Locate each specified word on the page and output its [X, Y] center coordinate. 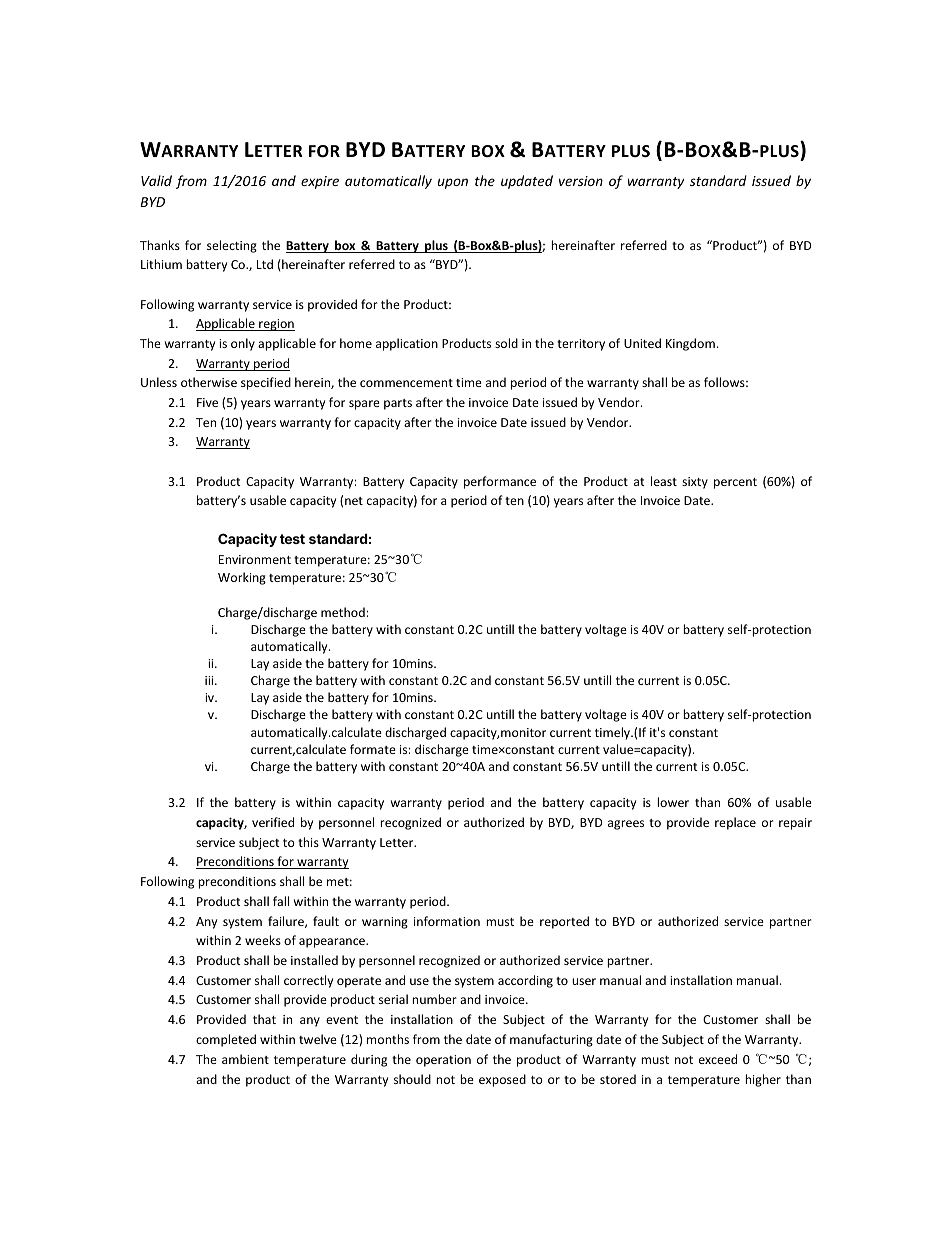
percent [735, 483]
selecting [232, 246]
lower [673, 802]
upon [453, 183]
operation [443, 1061]
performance [500, 482]
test [292, 539]
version [581, 181]
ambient [245, 1059]
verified [273, 822]
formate [373, 749]
